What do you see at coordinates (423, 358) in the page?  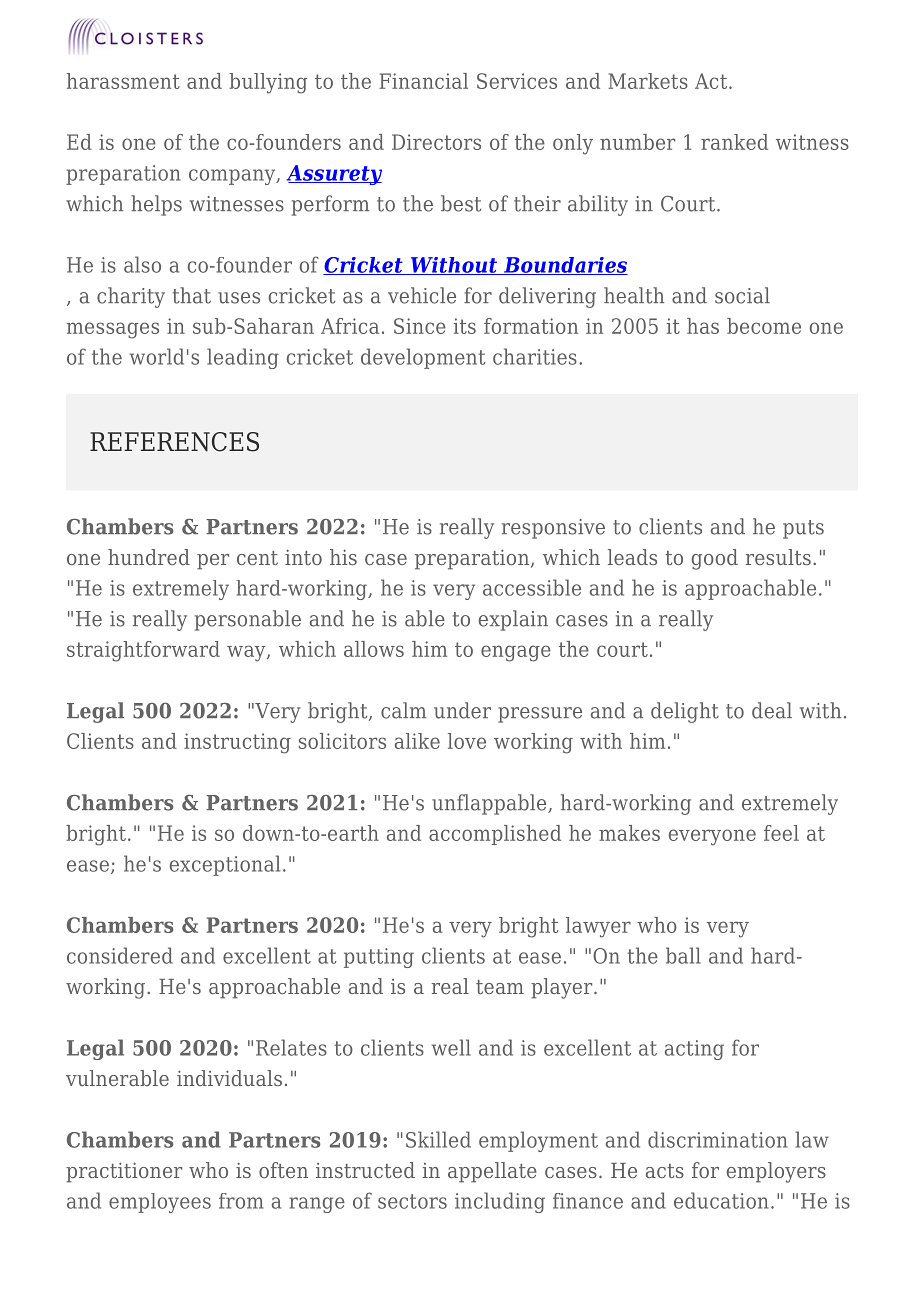 I see `development` at bounding box center [423, 358].
